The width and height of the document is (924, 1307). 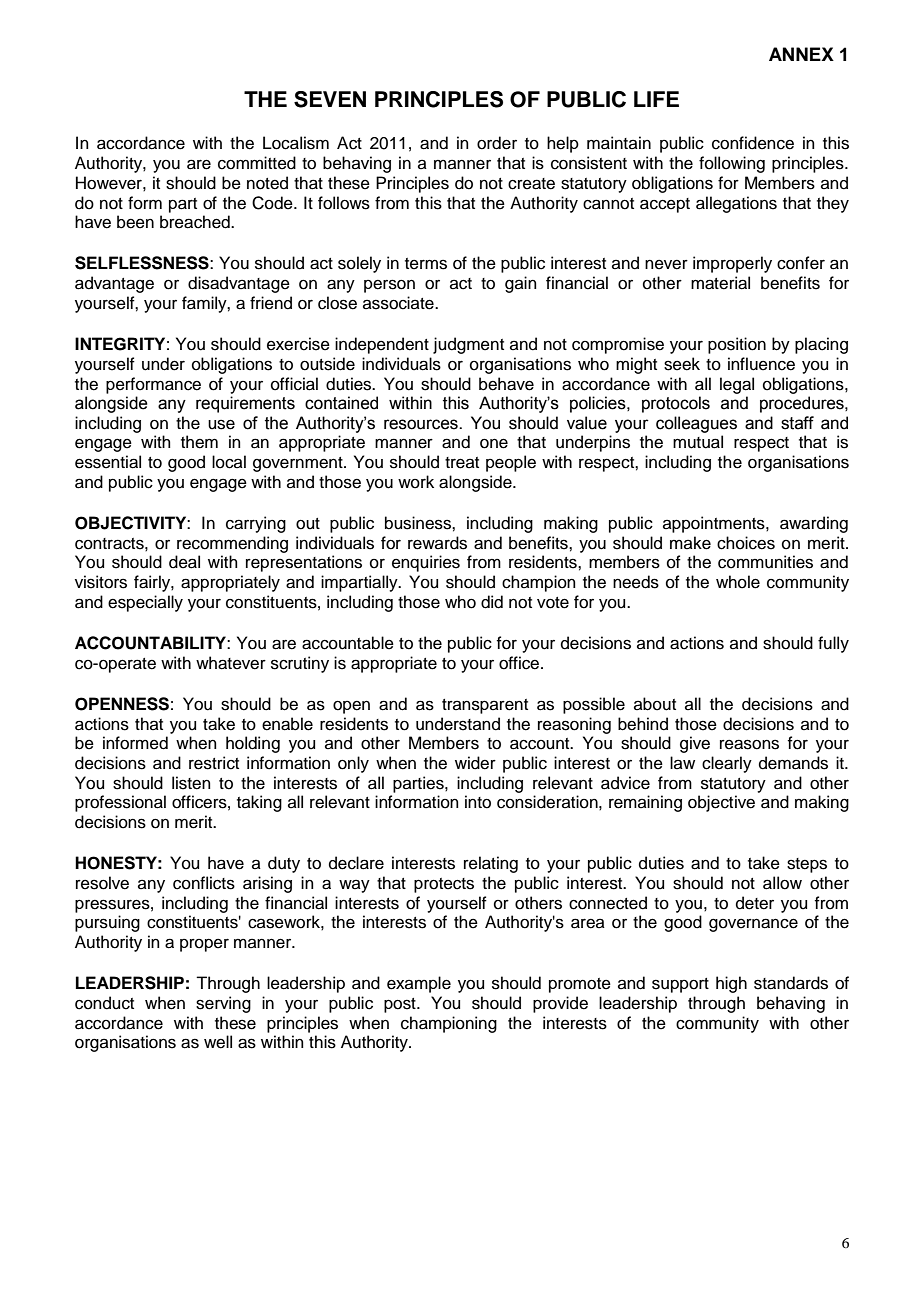 I want to click on committed, so click(x=257, y=163).
